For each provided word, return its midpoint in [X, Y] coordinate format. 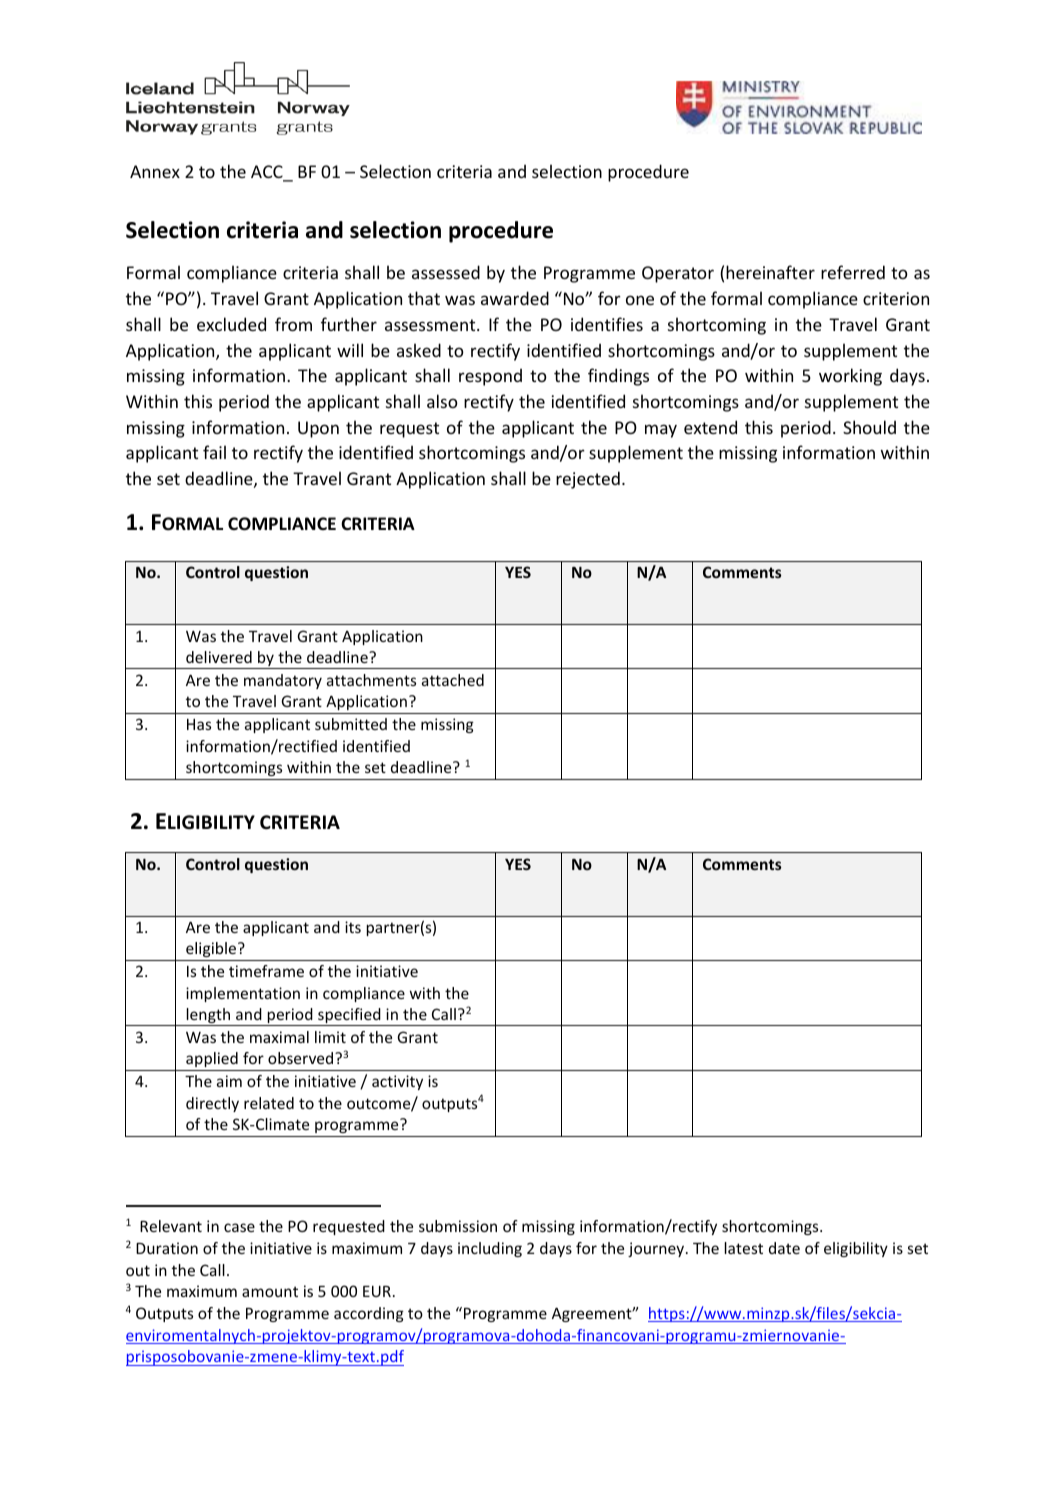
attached [453, 680]
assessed [446, 272]
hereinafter [770, 272]
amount [270, 1291]
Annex [155, 171]
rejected [588, 480]
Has [199, 724]
